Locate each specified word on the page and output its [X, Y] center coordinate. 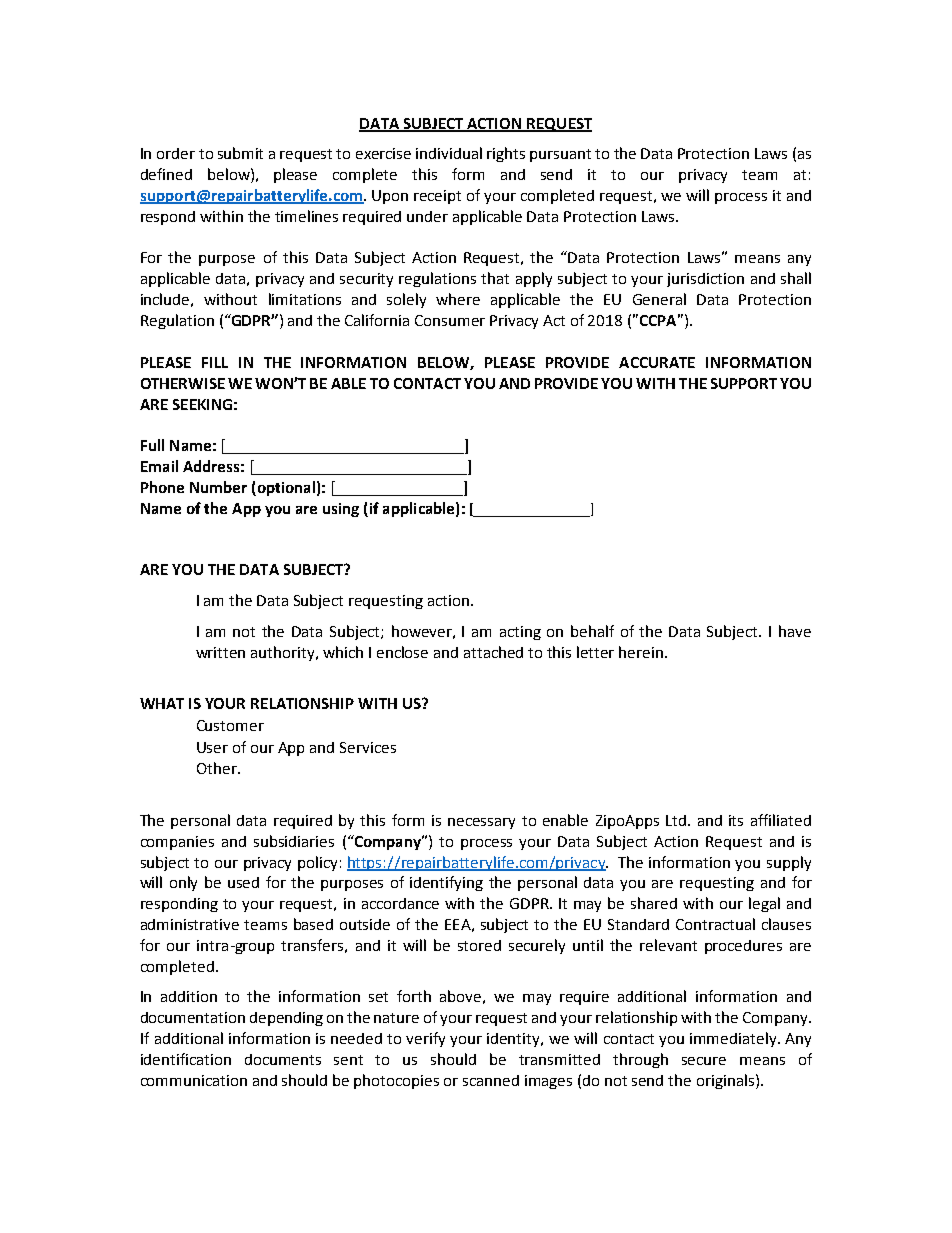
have [795, 631]
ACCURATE [657, 362]
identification [186, 1059]
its [736, 820]
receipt [437, 197]
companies [177, 843]
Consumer [450, 320]
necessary [481, 823]
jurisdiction [705, 280]
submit [240, 153]
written [220, 652]
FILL [215, 362]
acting [520, 633]
